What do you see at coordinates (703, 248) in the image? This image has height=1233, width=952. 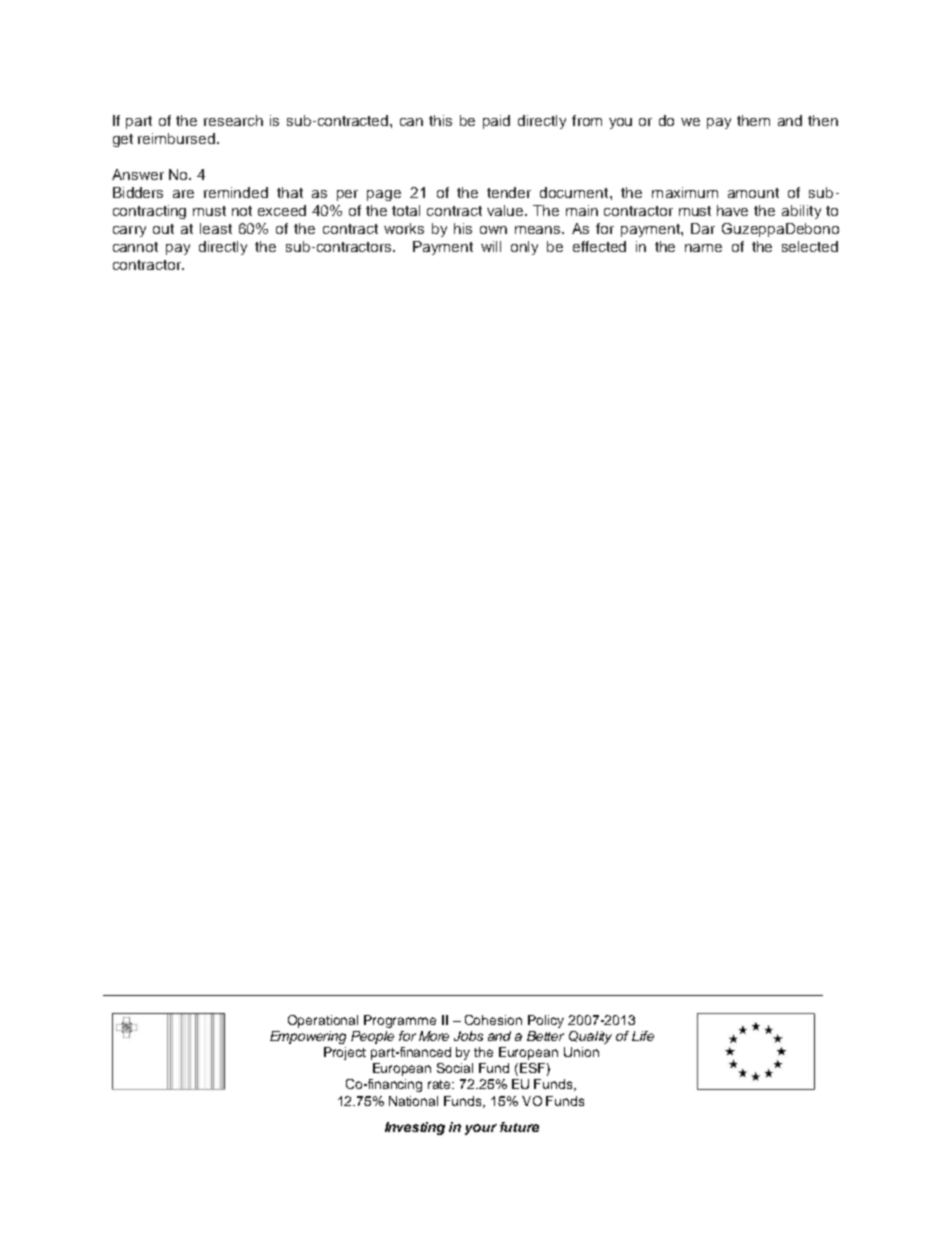 I see `name` at bounding box center [703, 248].
